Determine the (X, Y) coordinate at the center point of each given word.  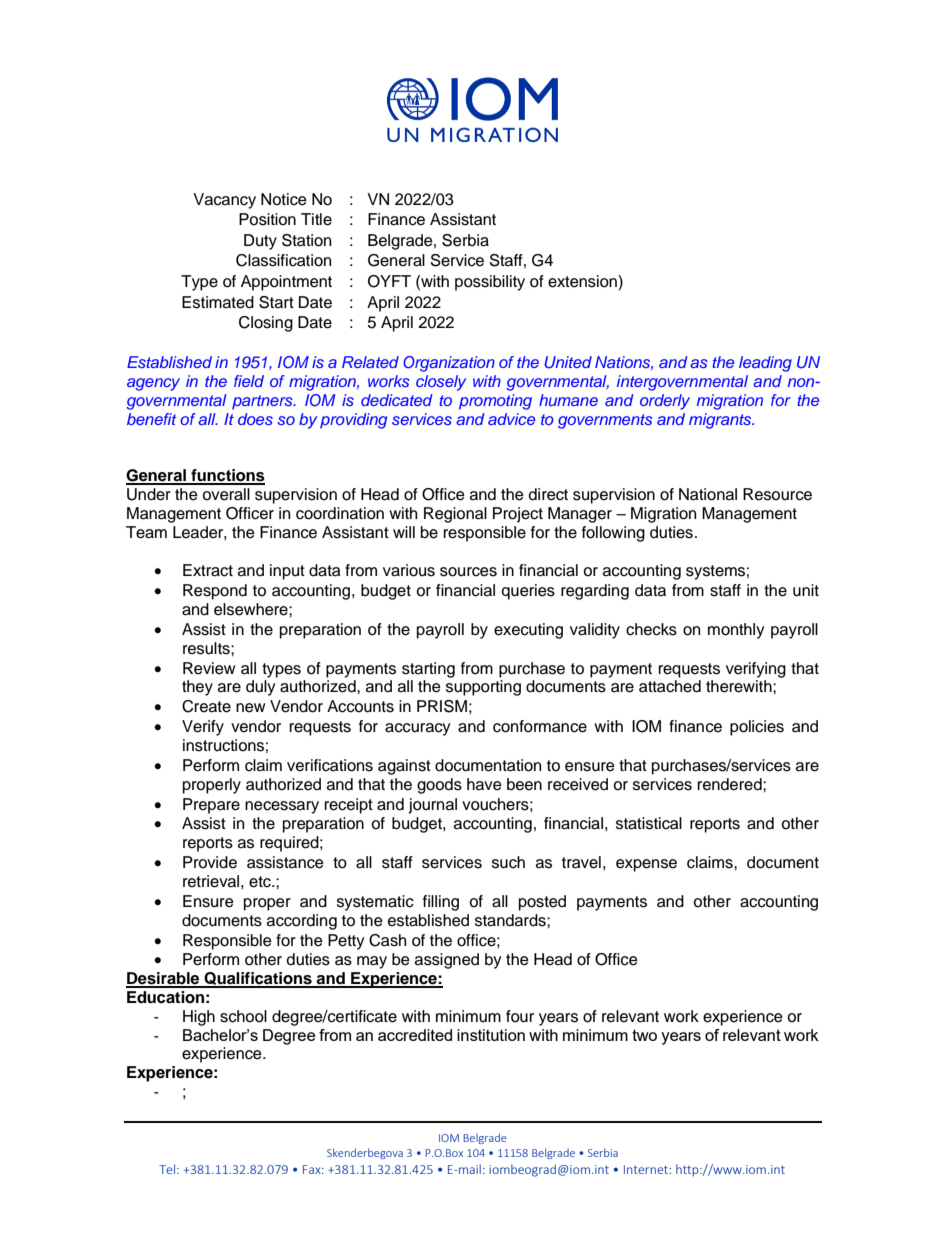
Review (209, 668)
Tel (168, 1169)
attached (670, 686)
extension (583, 281)
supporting (483, 688)
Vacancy (224, 201)
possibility (490, 283)
